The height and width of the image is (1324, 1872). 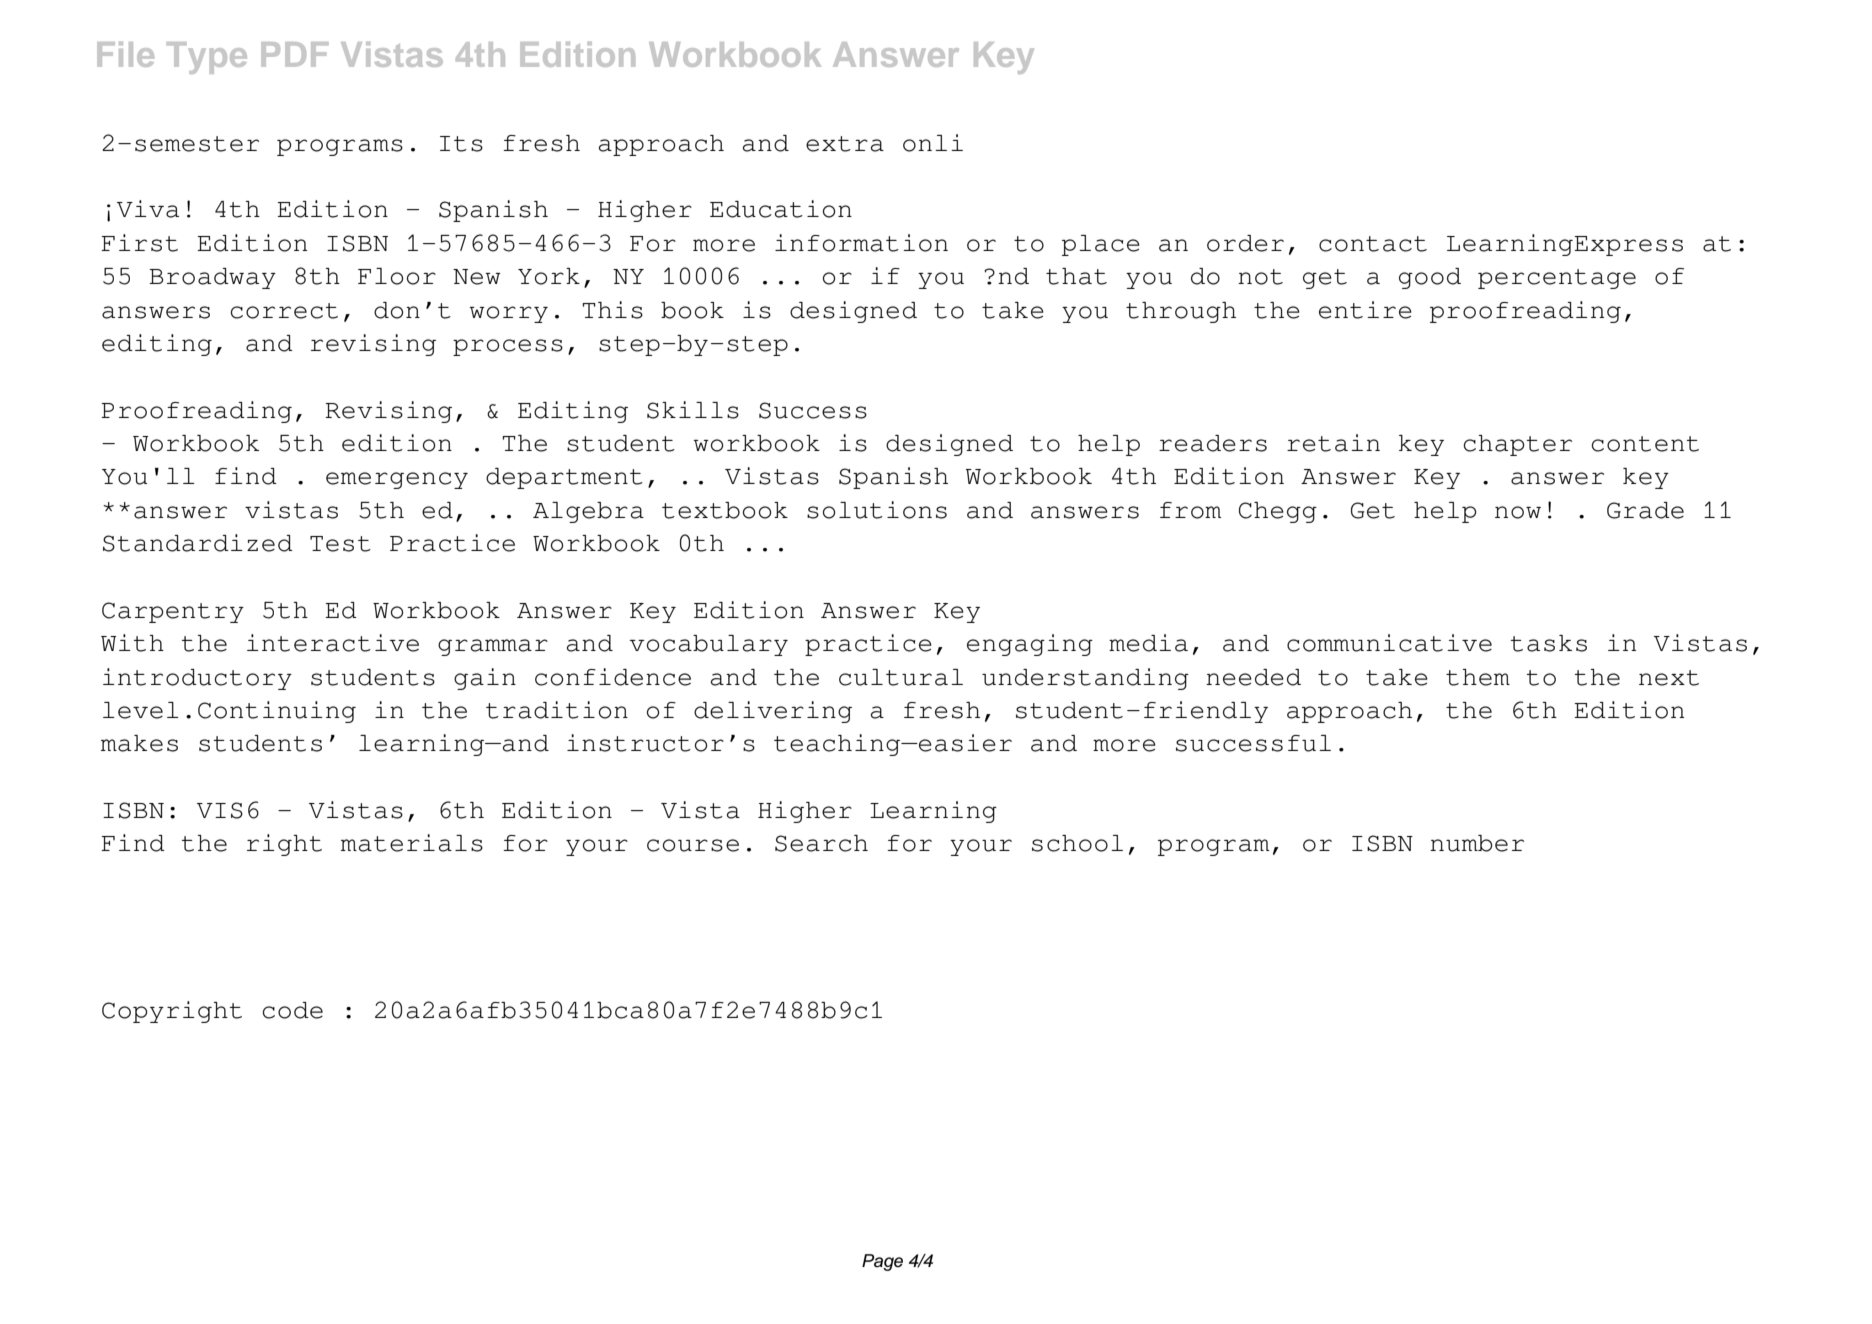 I want to click on extra, so click(x=845, y=144).
